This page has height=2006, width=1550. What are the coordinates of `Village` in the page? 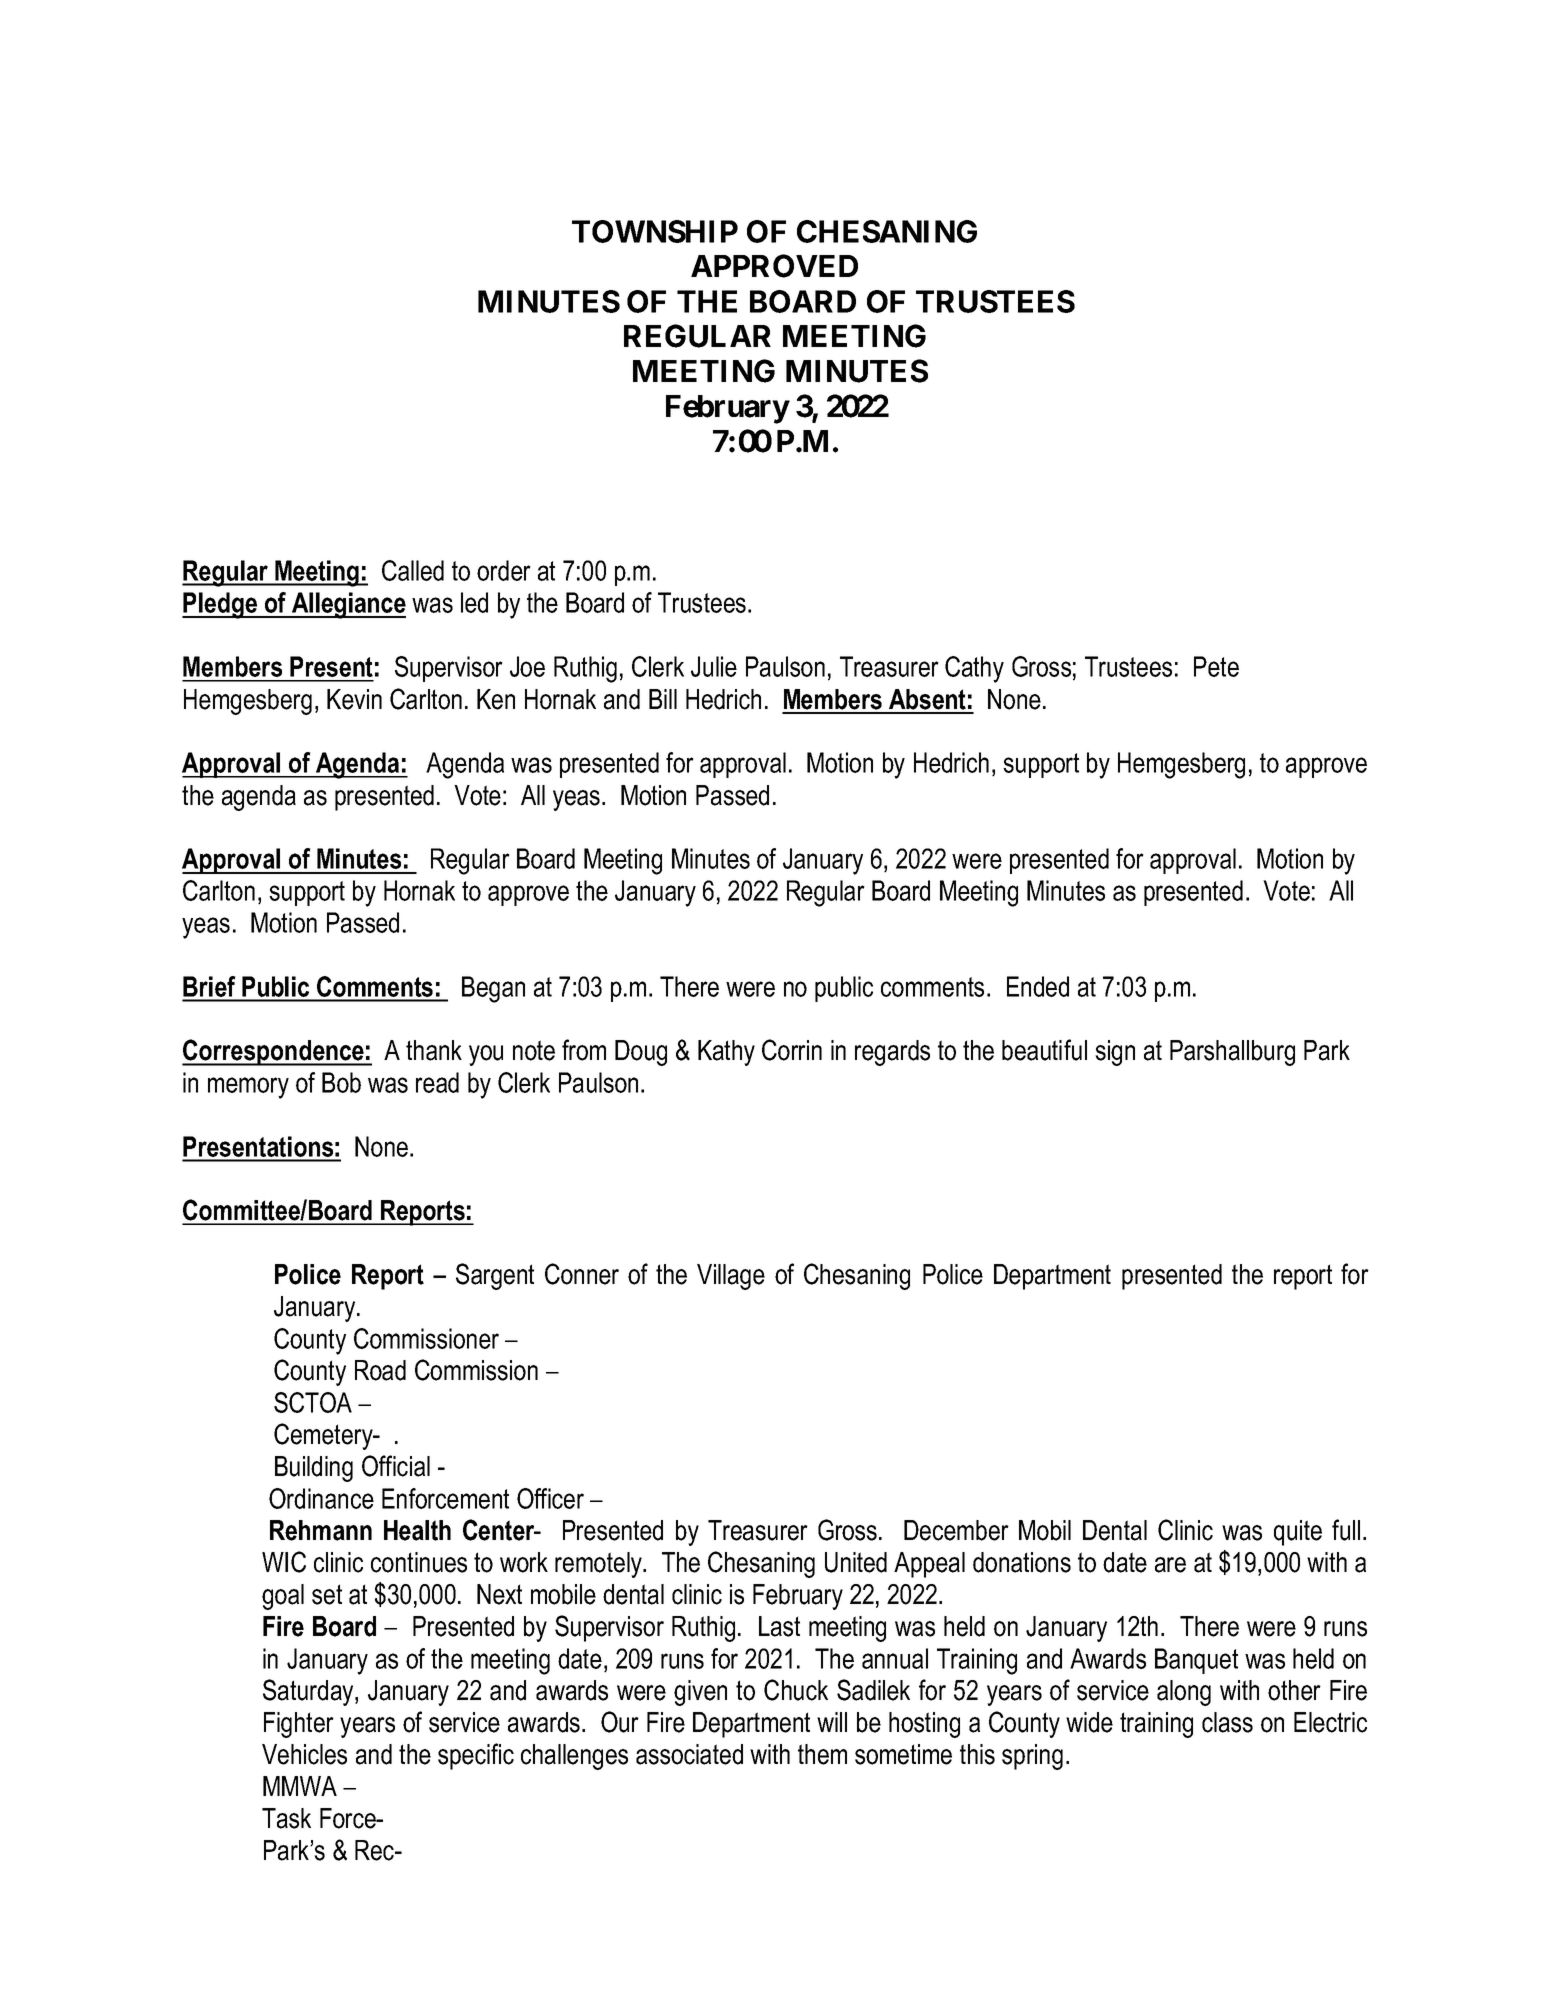 It's located at (731, 1277).
